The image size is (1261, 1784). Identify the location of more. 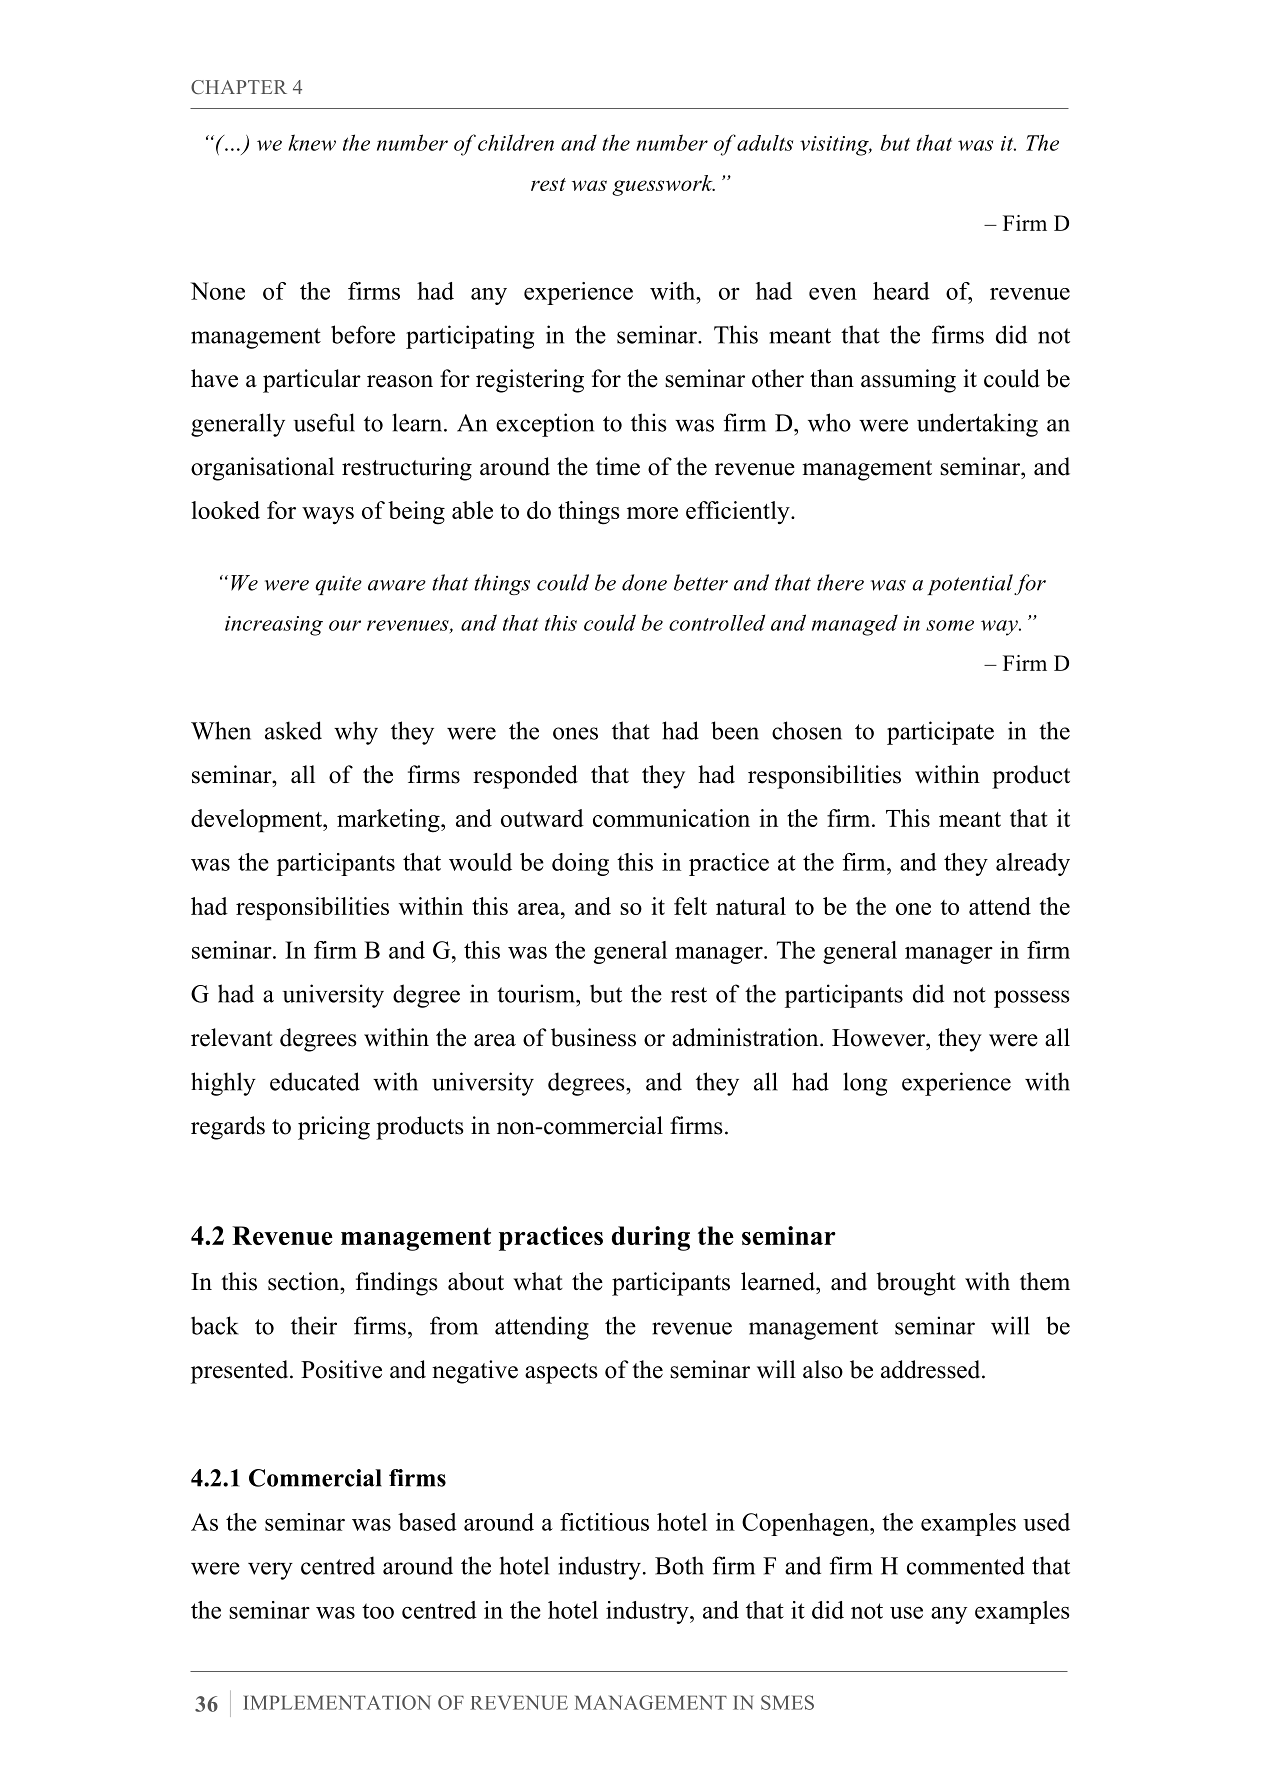
(652, 513).
